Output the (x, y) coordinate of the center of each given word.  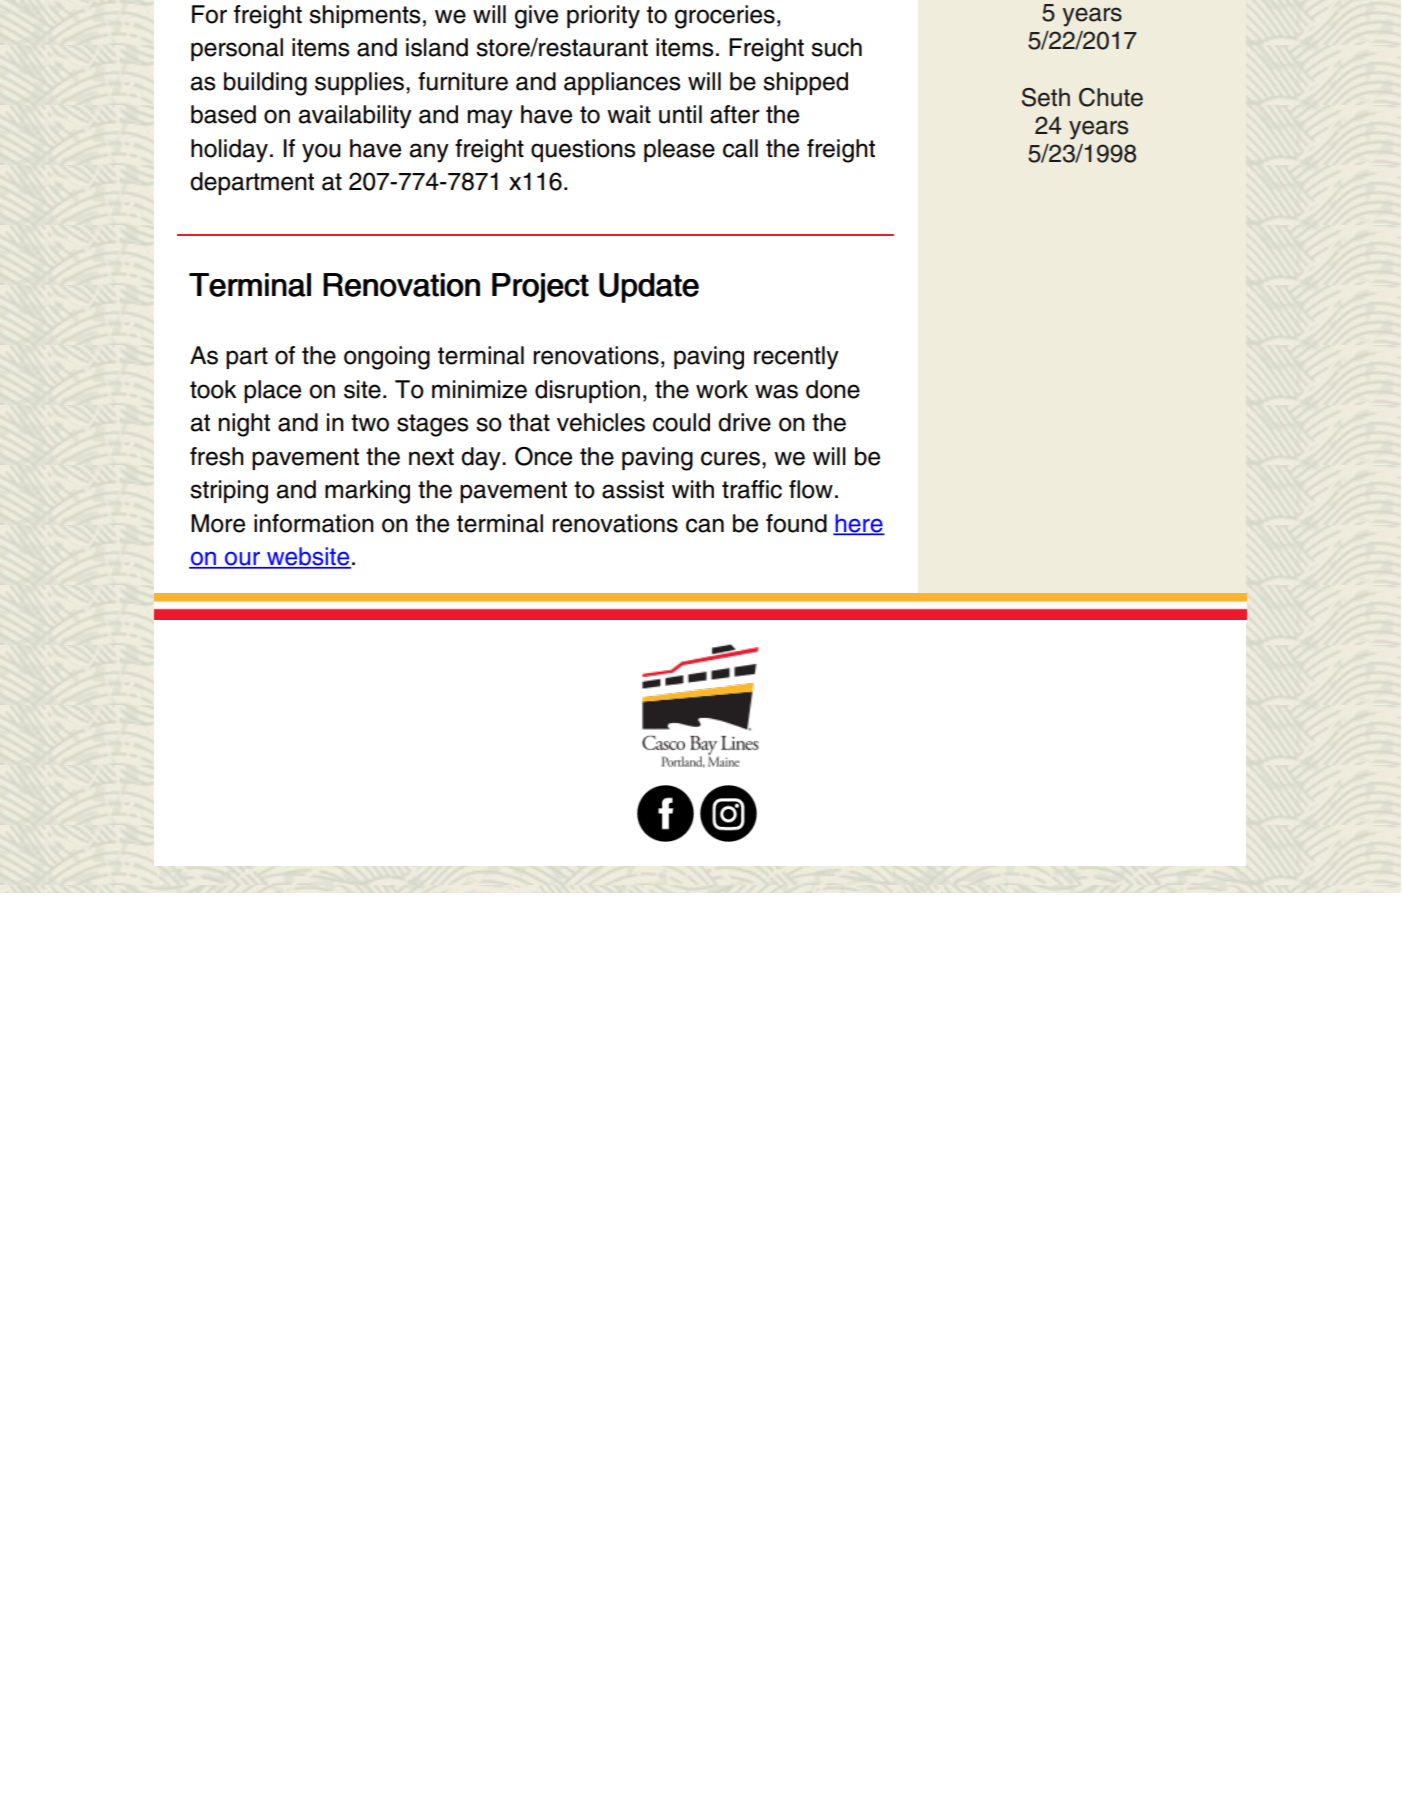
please (679, 150)
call (740, 148)
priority (603, 17)
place (272, 391)
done (833, 389)
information (314, 523)
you (321, 153)
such (836, 47)
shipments (364, 16)
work (722, 389)
